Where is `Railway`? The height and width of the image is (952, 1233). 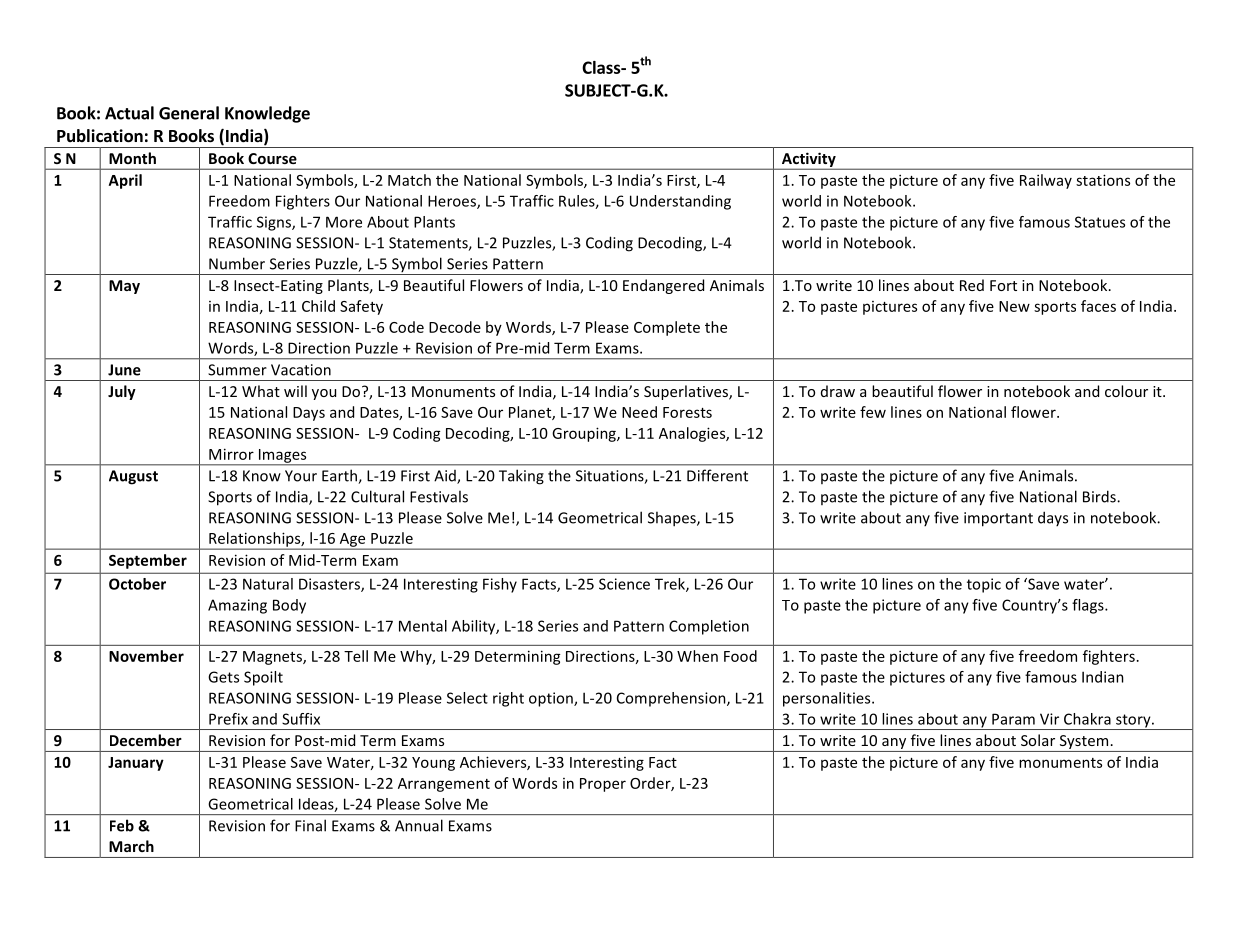 Railway is located at coordinates (1046, 181).
